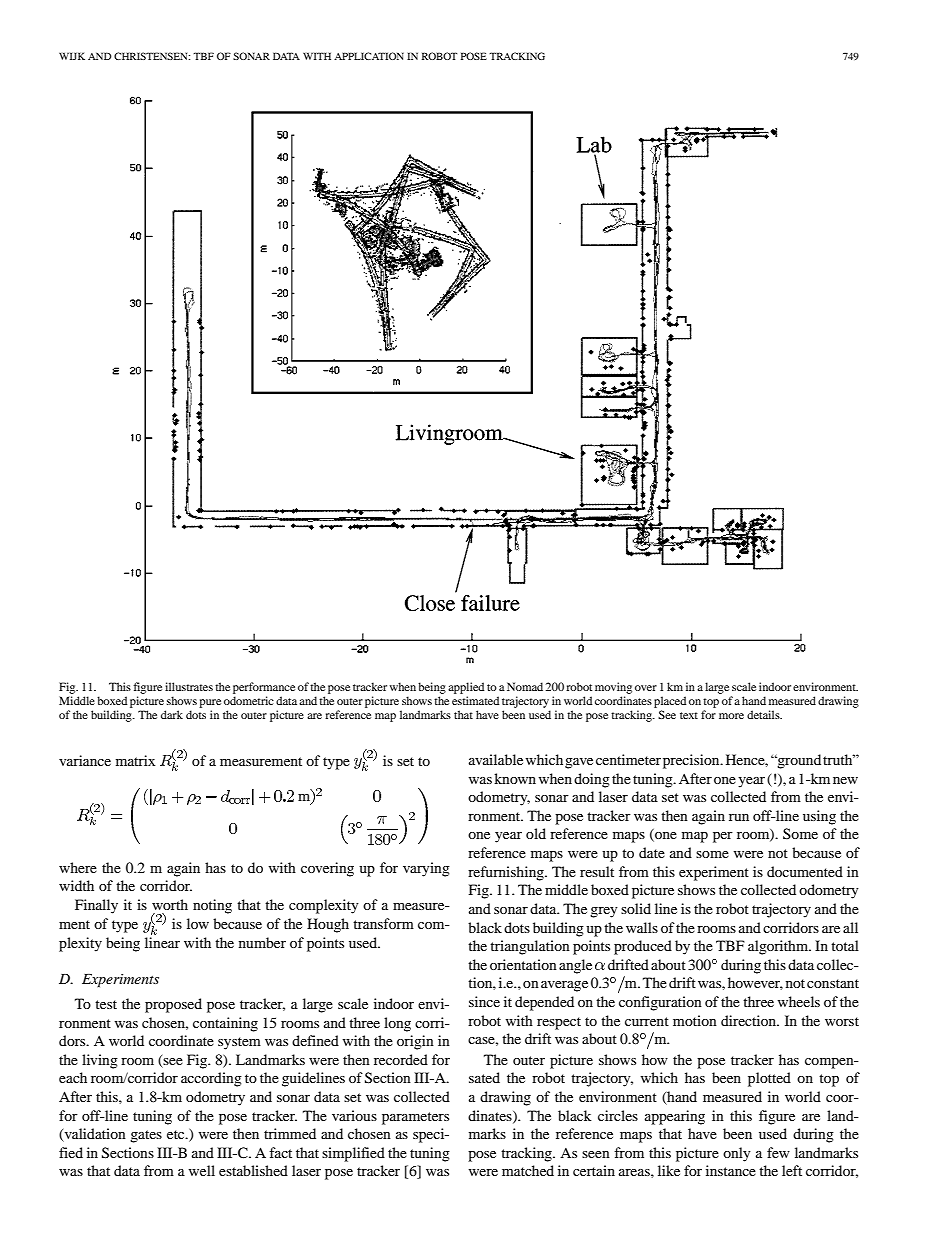 Image resolution: width=952 pixels, height=1233 pixels. I want to click on known, so click(515, 778).
